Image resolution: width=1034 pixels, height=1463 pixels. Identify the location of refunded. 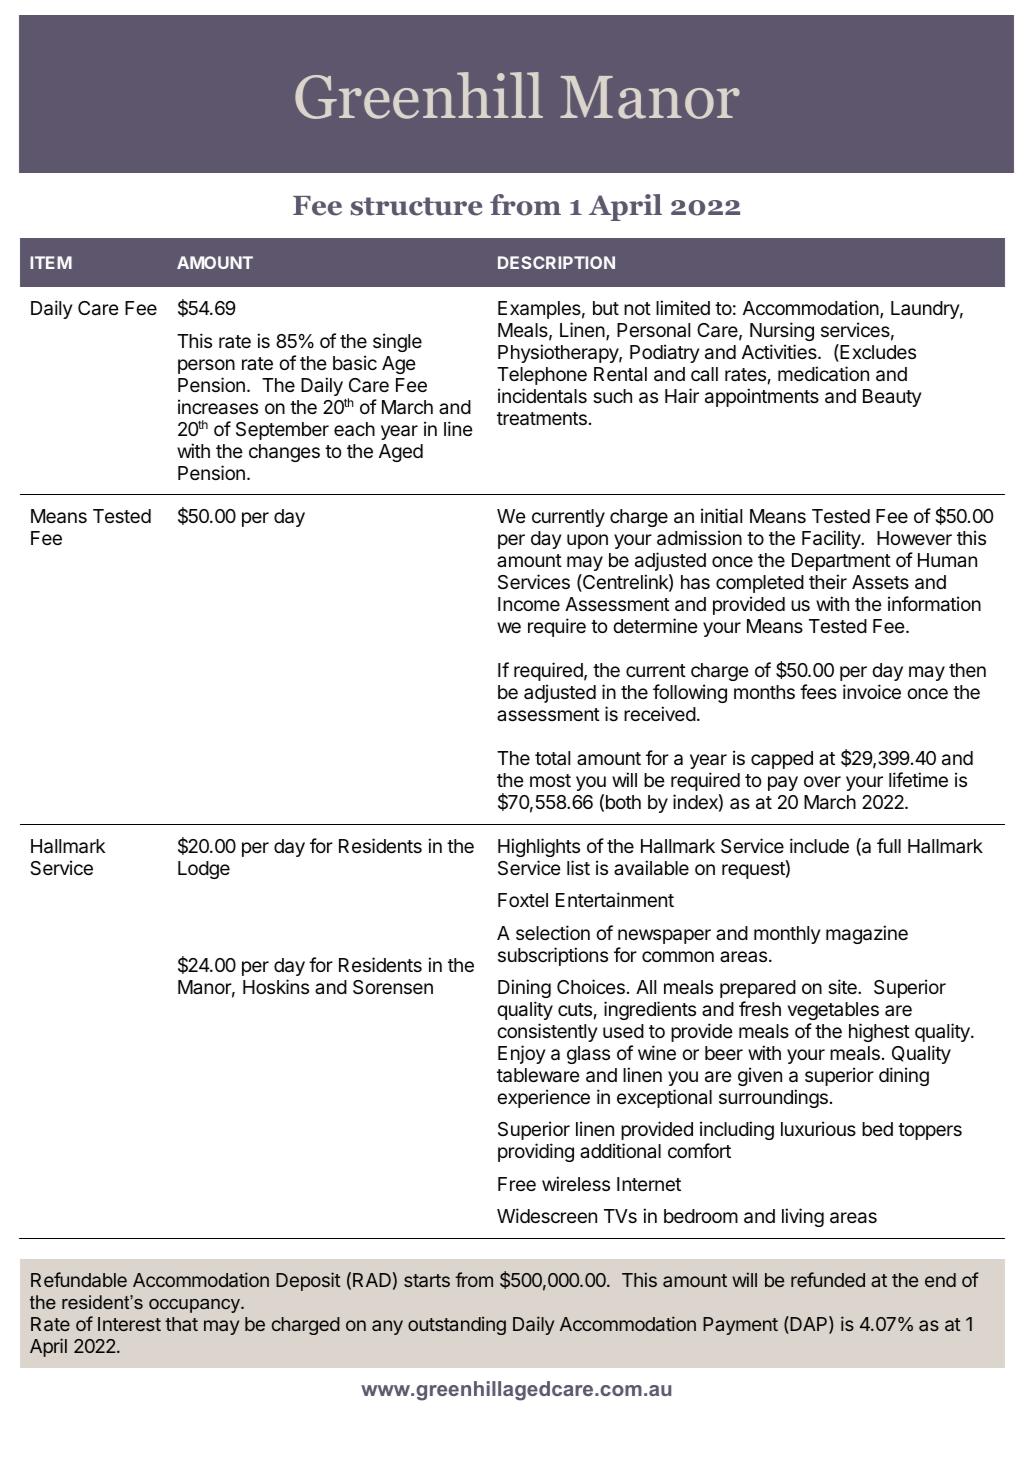
(828, 1279).
